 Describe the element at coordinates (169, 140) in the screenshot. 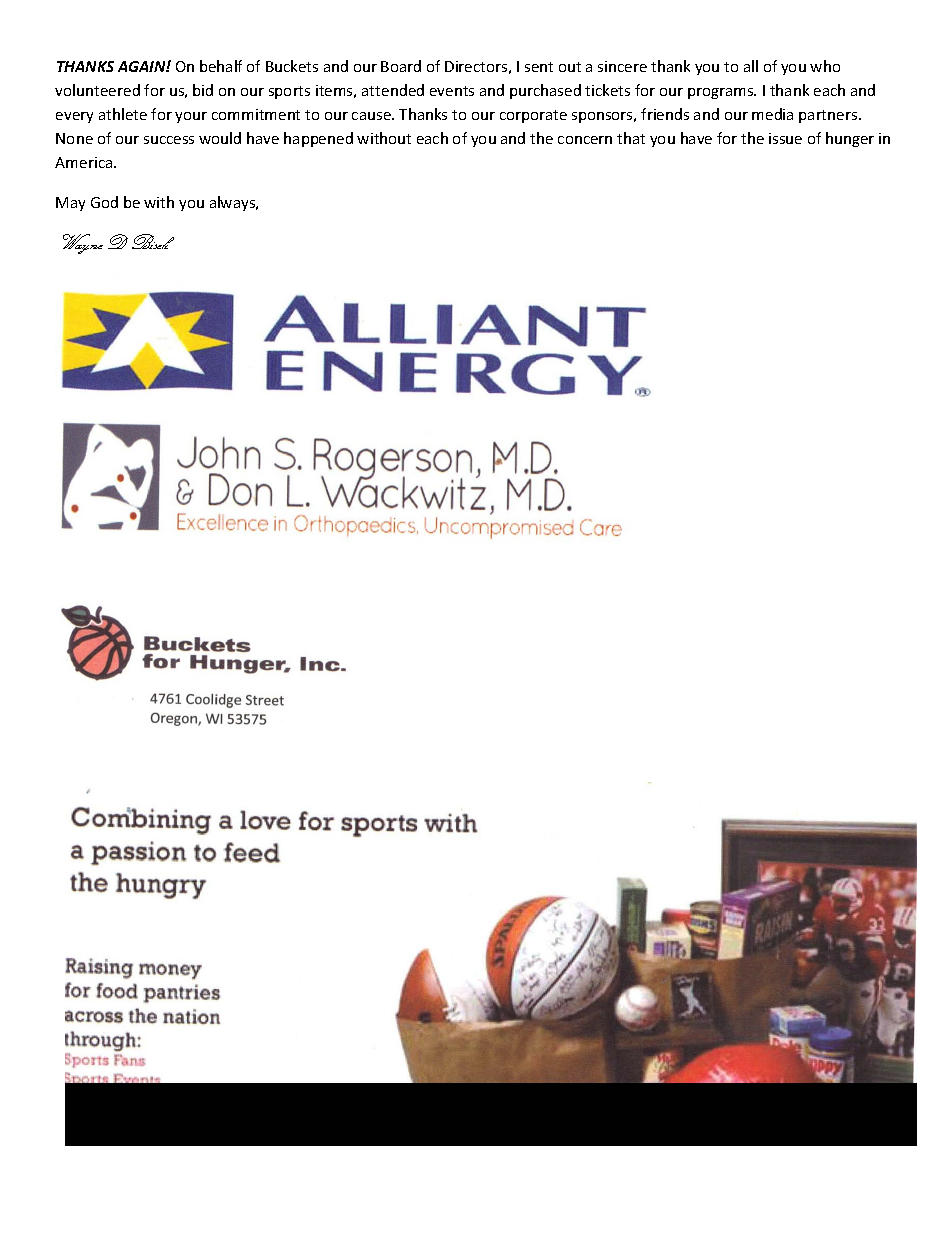

I see `success` at that location.
